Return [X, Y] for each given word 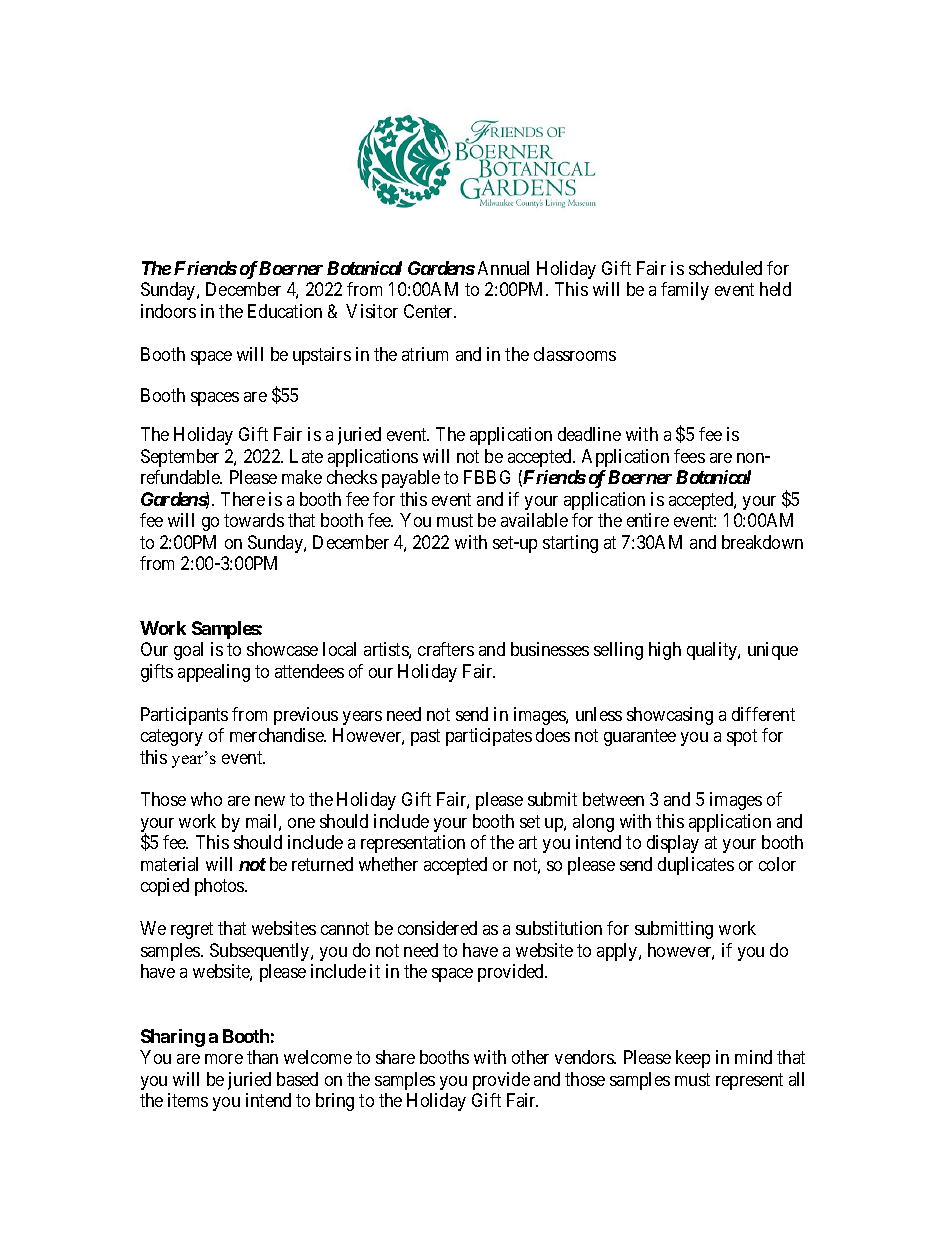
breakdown [762, 542]
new [270, 801]
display [673, 844]
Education [285, 311]
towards [254, 520]
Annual [503, 268]
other [530, 1057]
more [224, 1059]
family [685, 291]
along [593, 823]
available [534, 520]
